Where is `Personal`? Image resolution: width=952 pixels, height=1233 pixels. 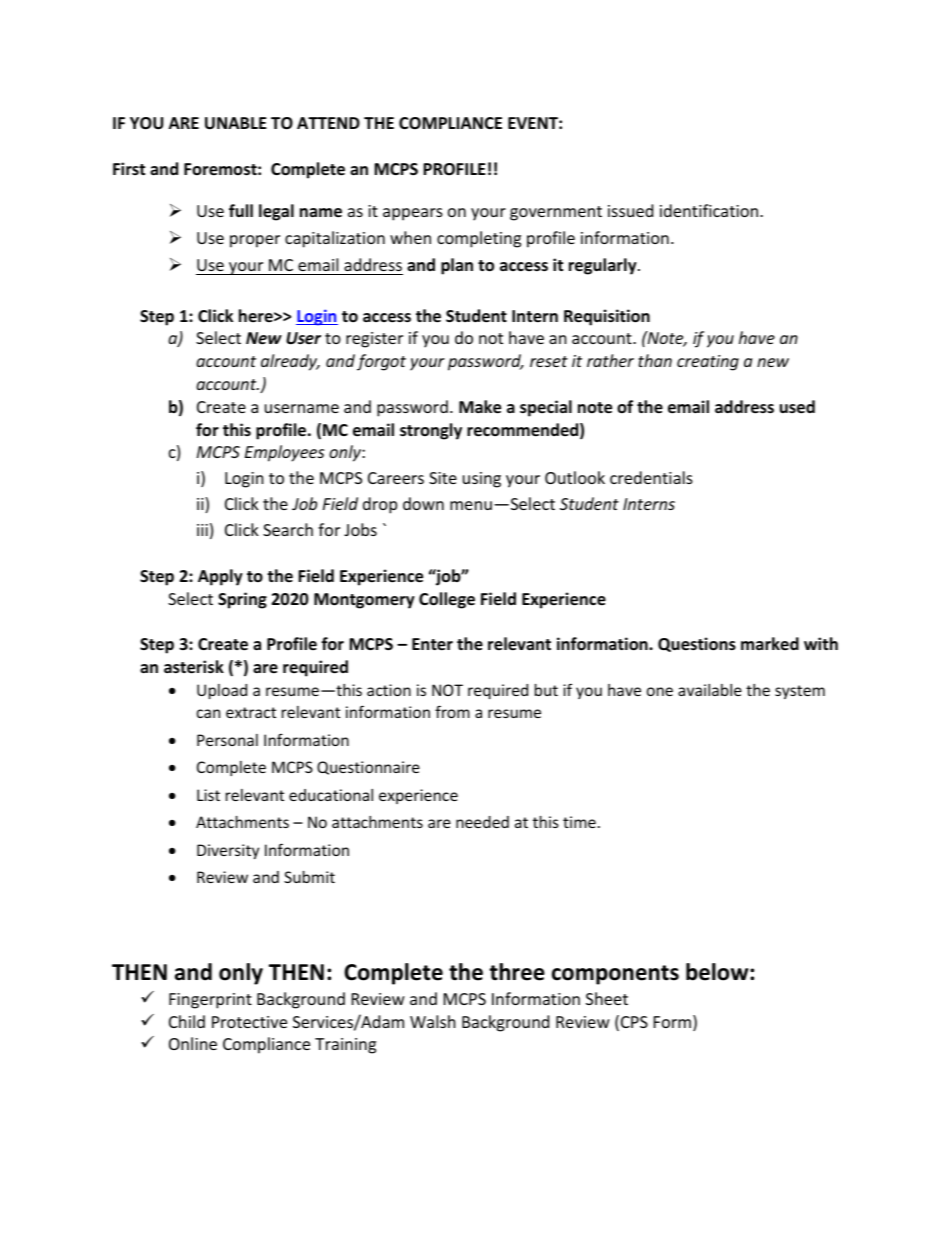
Personal is located at coordinates (227, 740).
